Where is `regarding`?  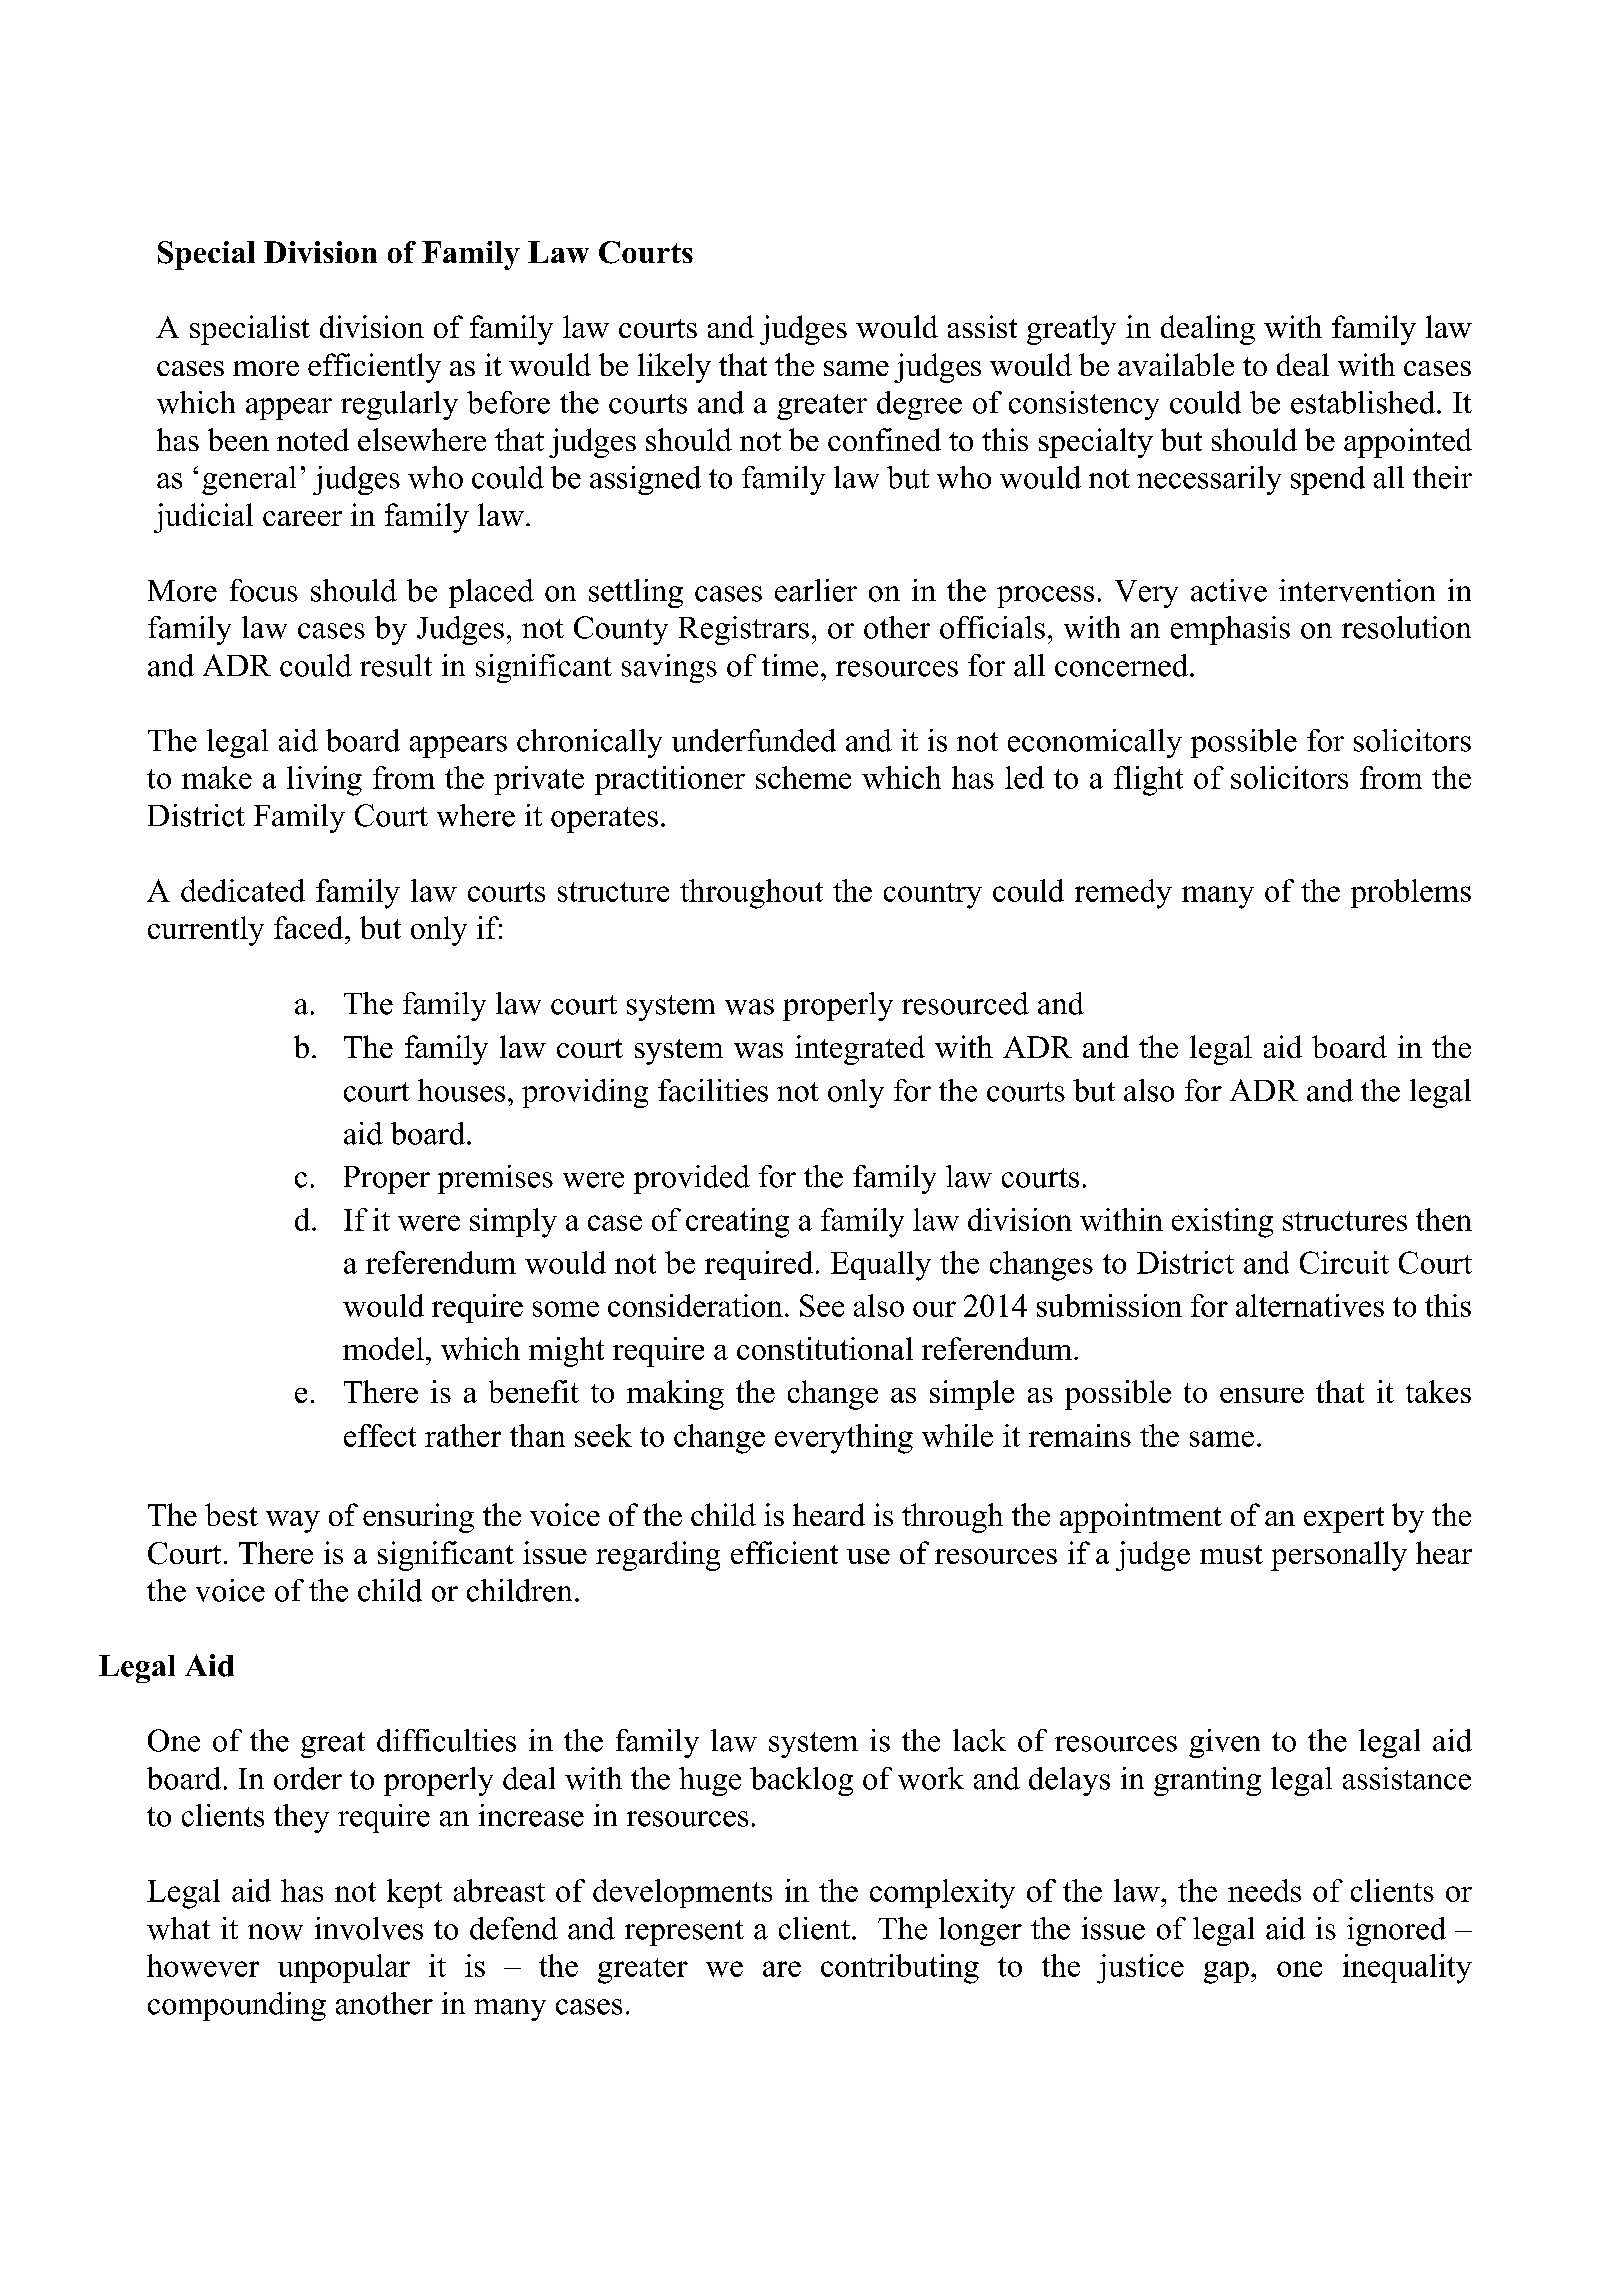
regarding is located at coordinates (658, 1556).
